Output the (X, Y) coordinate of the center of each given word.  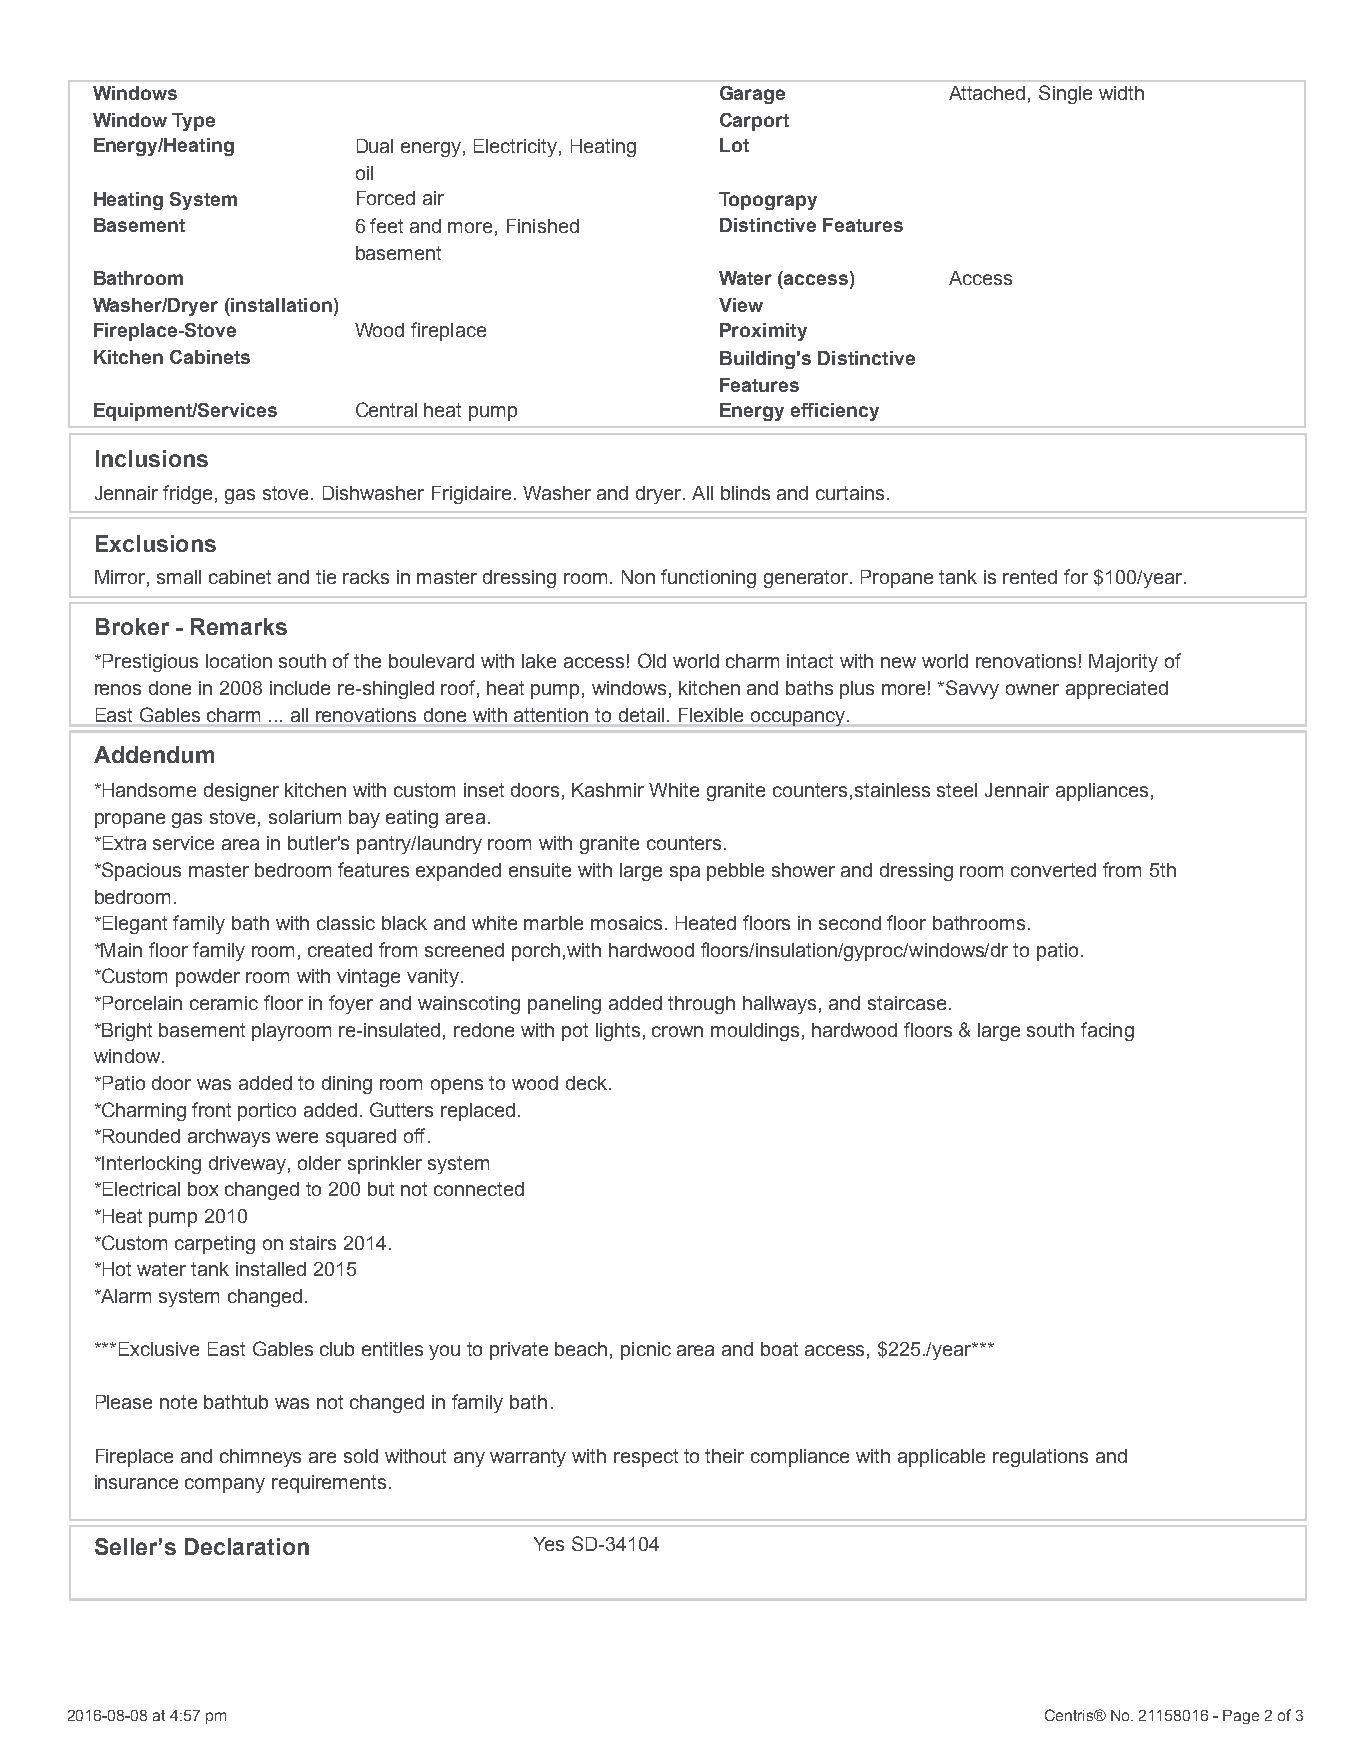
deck (586, 1083)
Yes (549, 1544)
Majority (1123, 663)
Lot (734, 145)
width (1121, 93)
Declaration (247, 1546)
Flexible (711, 715)
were (297, 1137)
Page (1241, 1717)
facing (1107, 1031)
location (239, 661)
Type (193, 122)
